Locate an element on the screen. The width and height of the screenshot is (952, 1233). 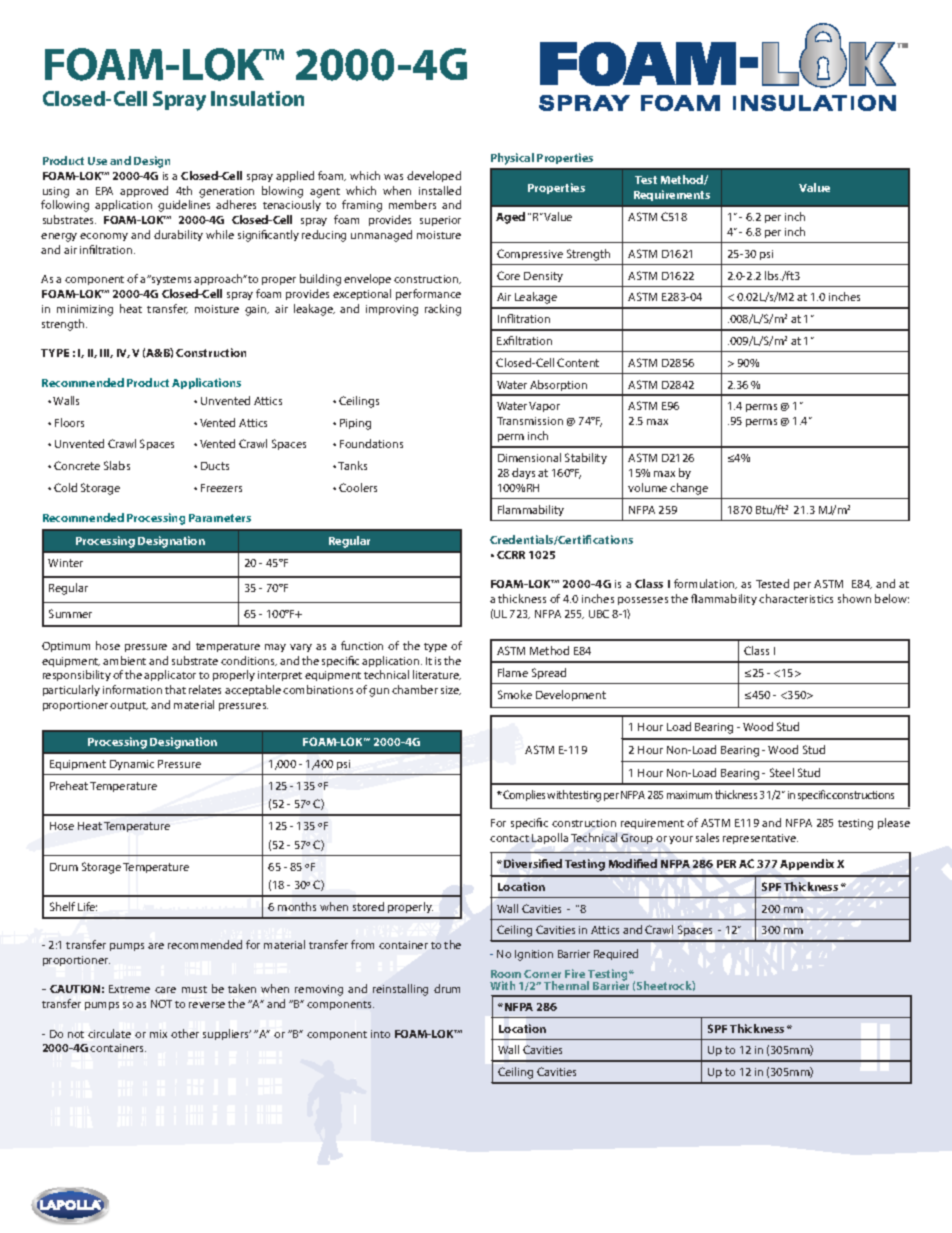
UBC is located at coordinates (599, 614).
